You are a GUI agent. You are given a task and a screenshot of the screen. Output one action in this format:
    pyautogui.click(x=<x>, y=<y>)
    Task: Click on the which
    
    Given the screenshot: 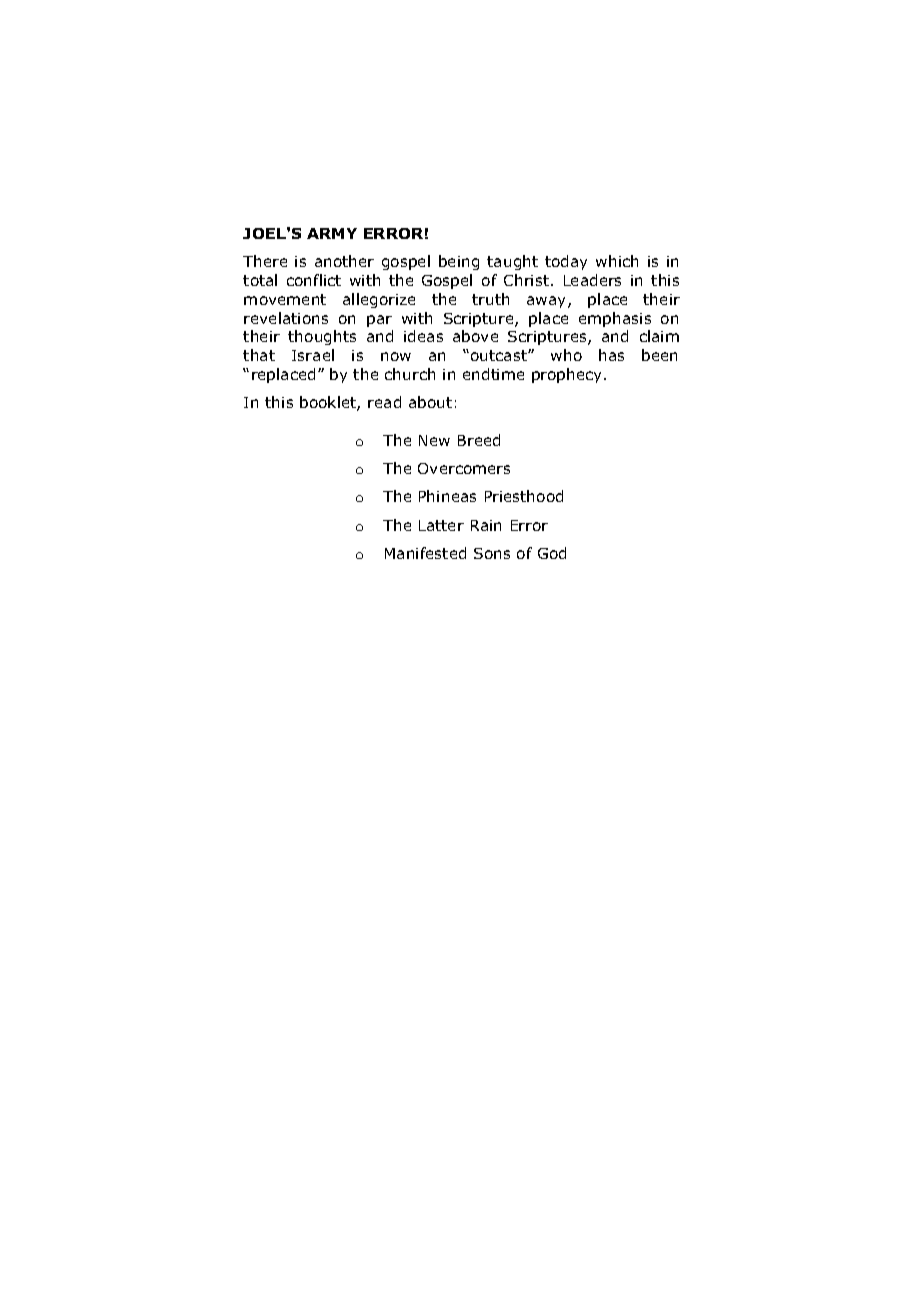 What is the action you would take?
    pyautogui.click(x=617, y=261)
